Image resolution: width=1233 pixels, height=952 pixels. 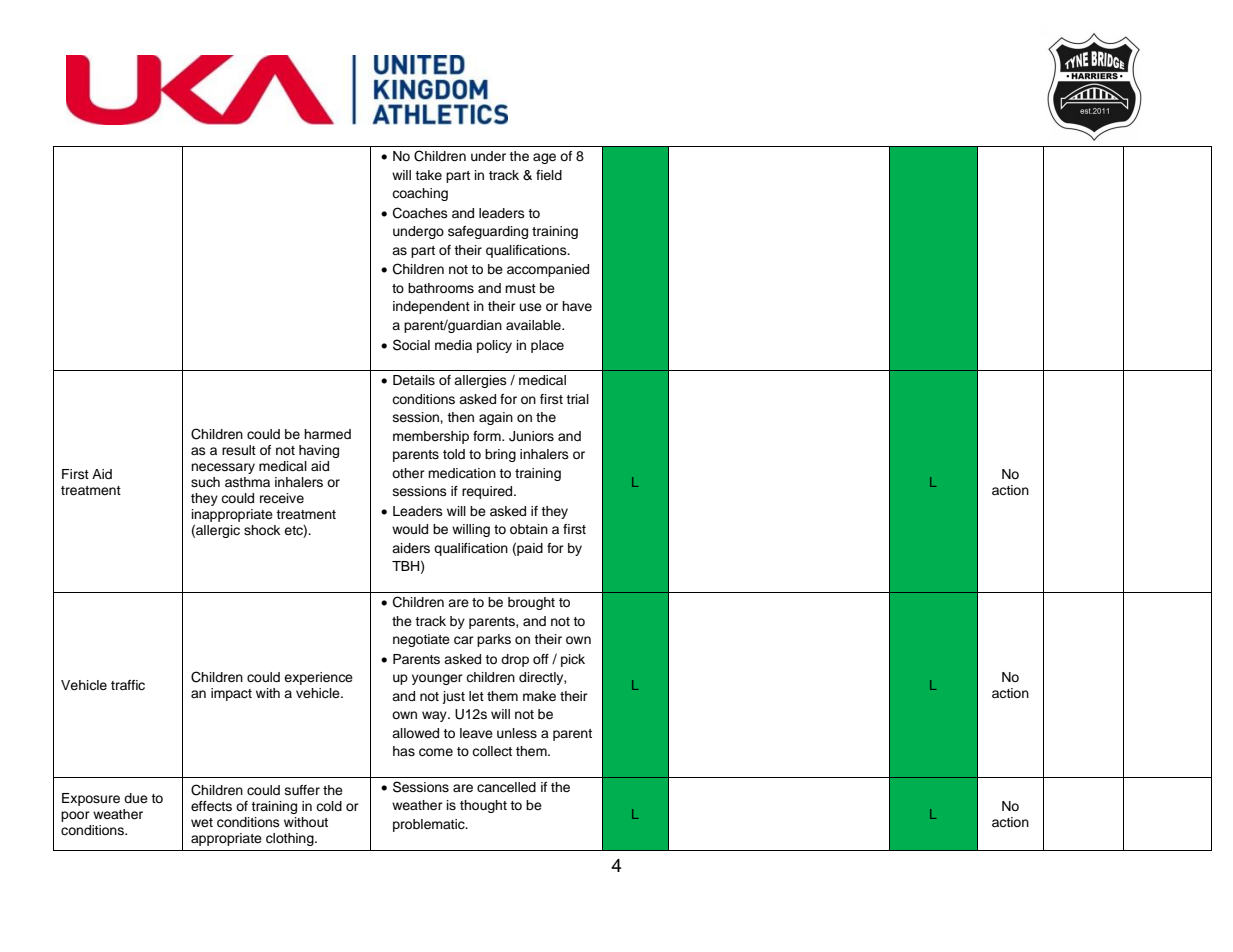 I want to click on field, so click(x=549, y=175).
